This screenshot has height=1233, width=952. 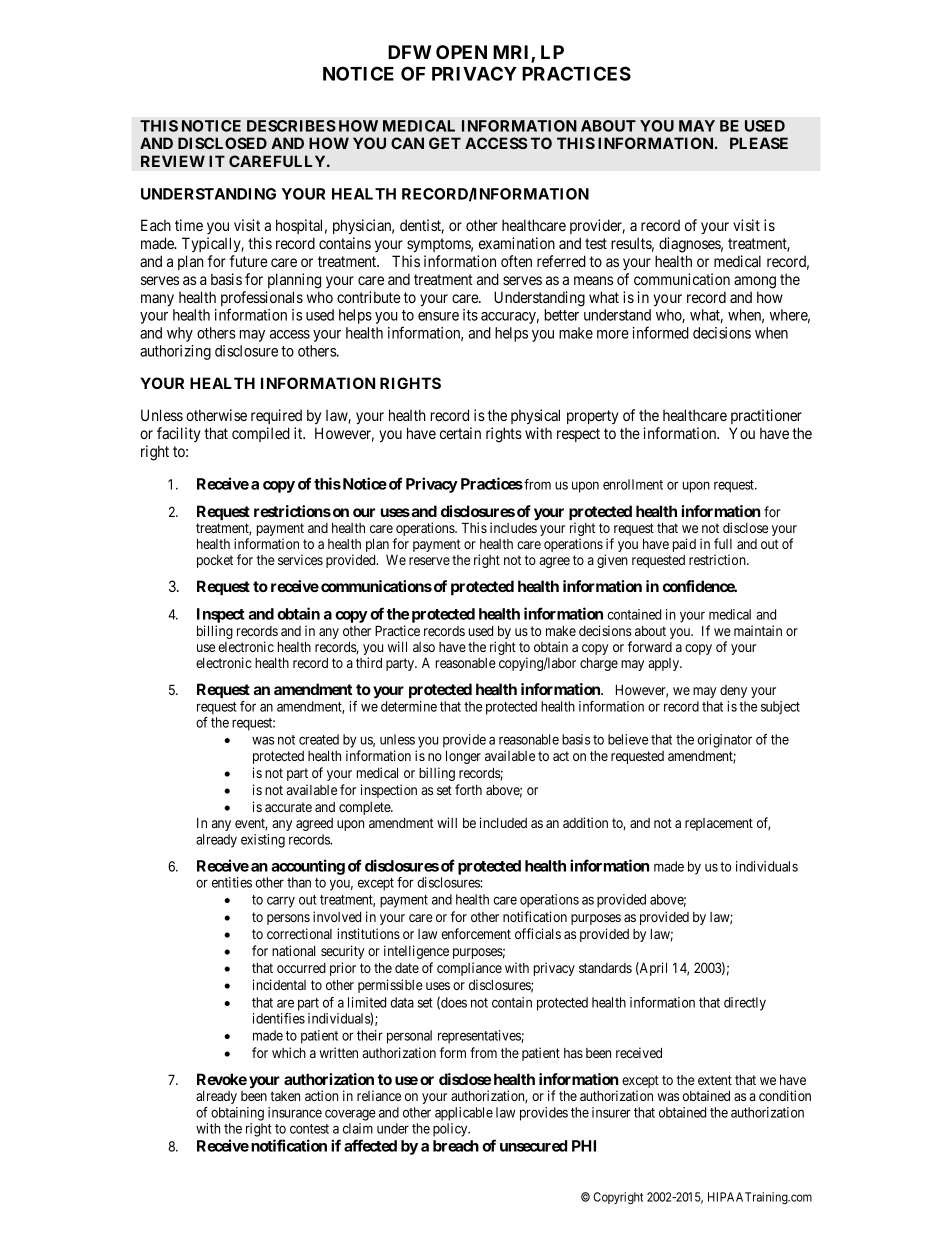 I want to click on applicable, so click(x=464, y=1114).
